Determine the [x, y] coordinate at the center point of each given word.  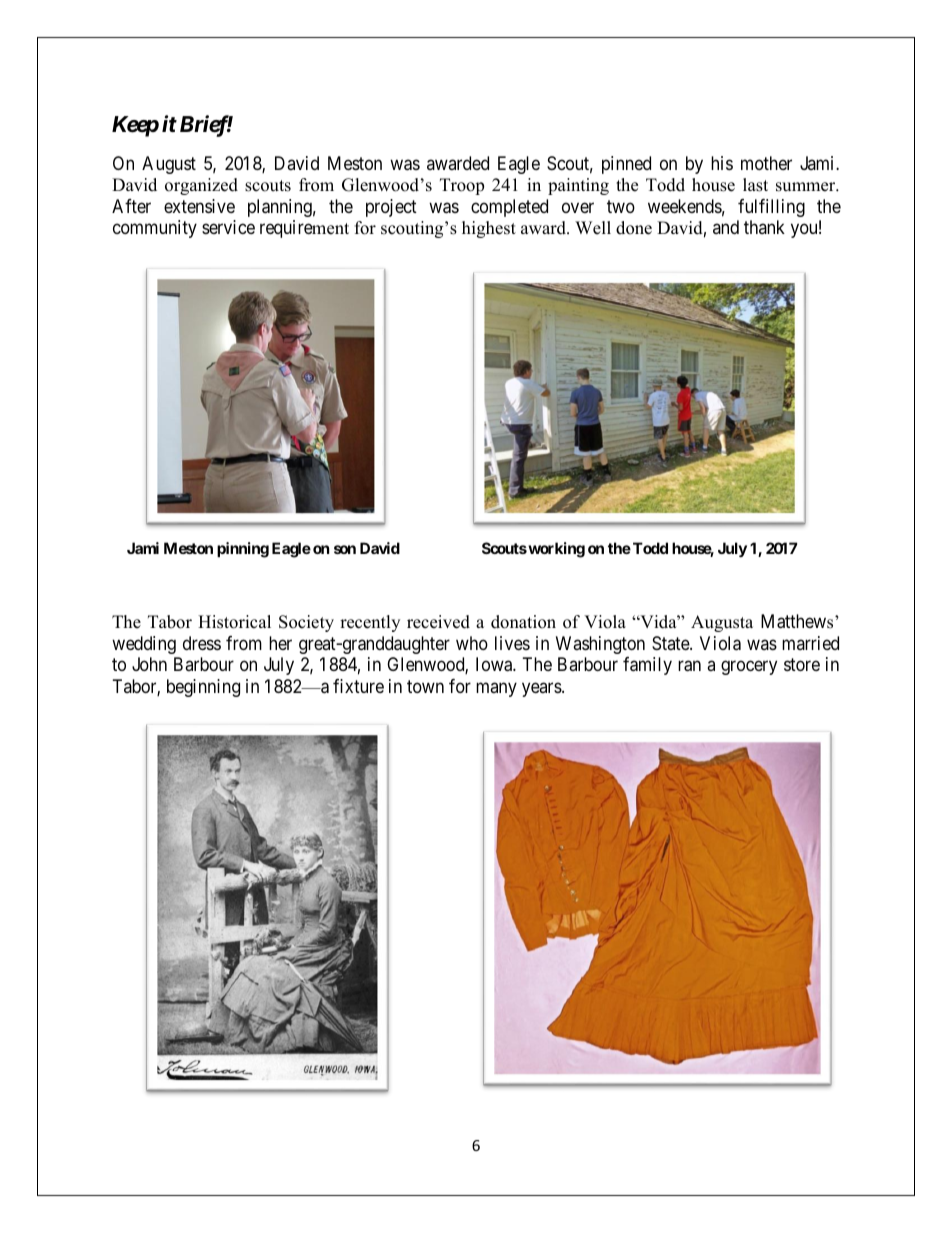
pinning [243, 550]
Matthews [798, 621]
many [496, 689]
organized [201, 186]
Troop [462, 186]
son [345, 549]
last [755, 185]
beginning [203, 688]
